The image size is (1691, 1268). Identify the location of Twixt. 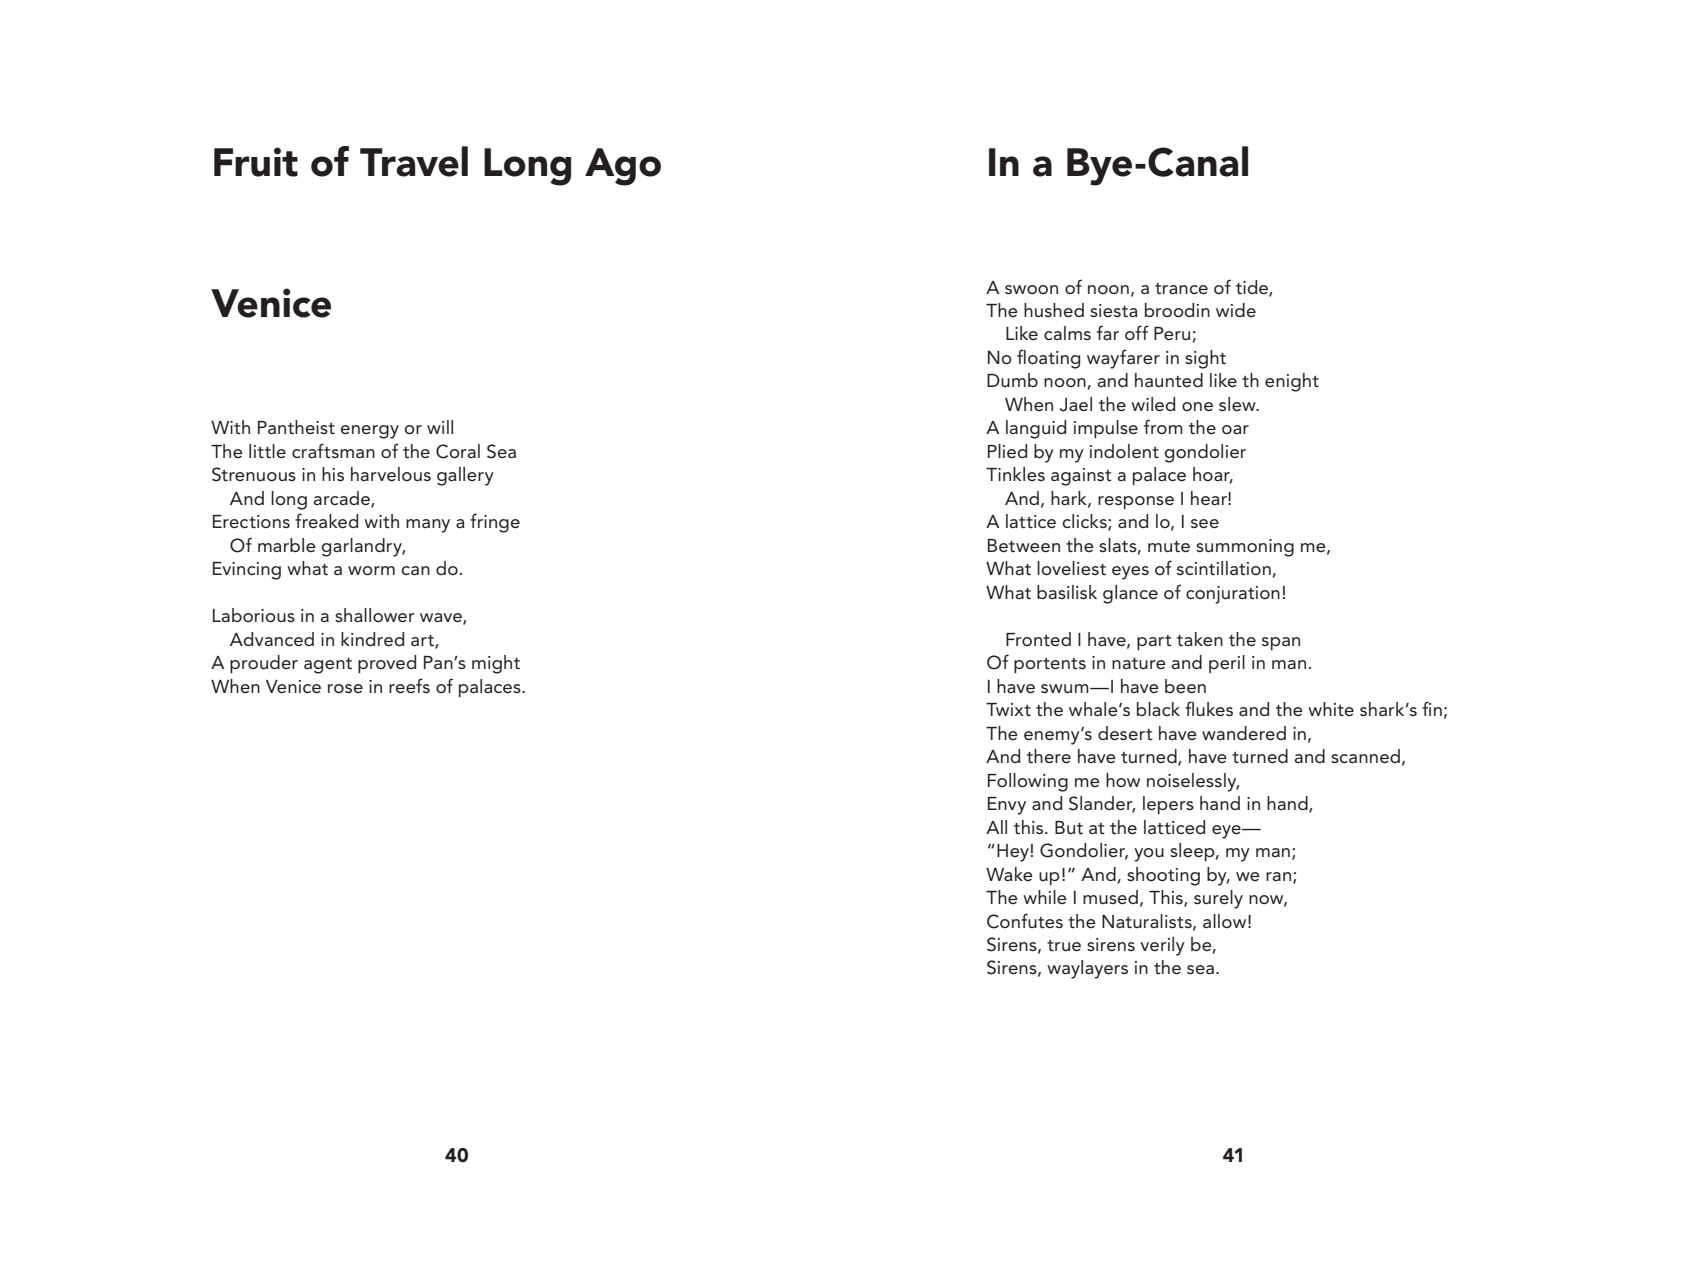
(1008, 709).
